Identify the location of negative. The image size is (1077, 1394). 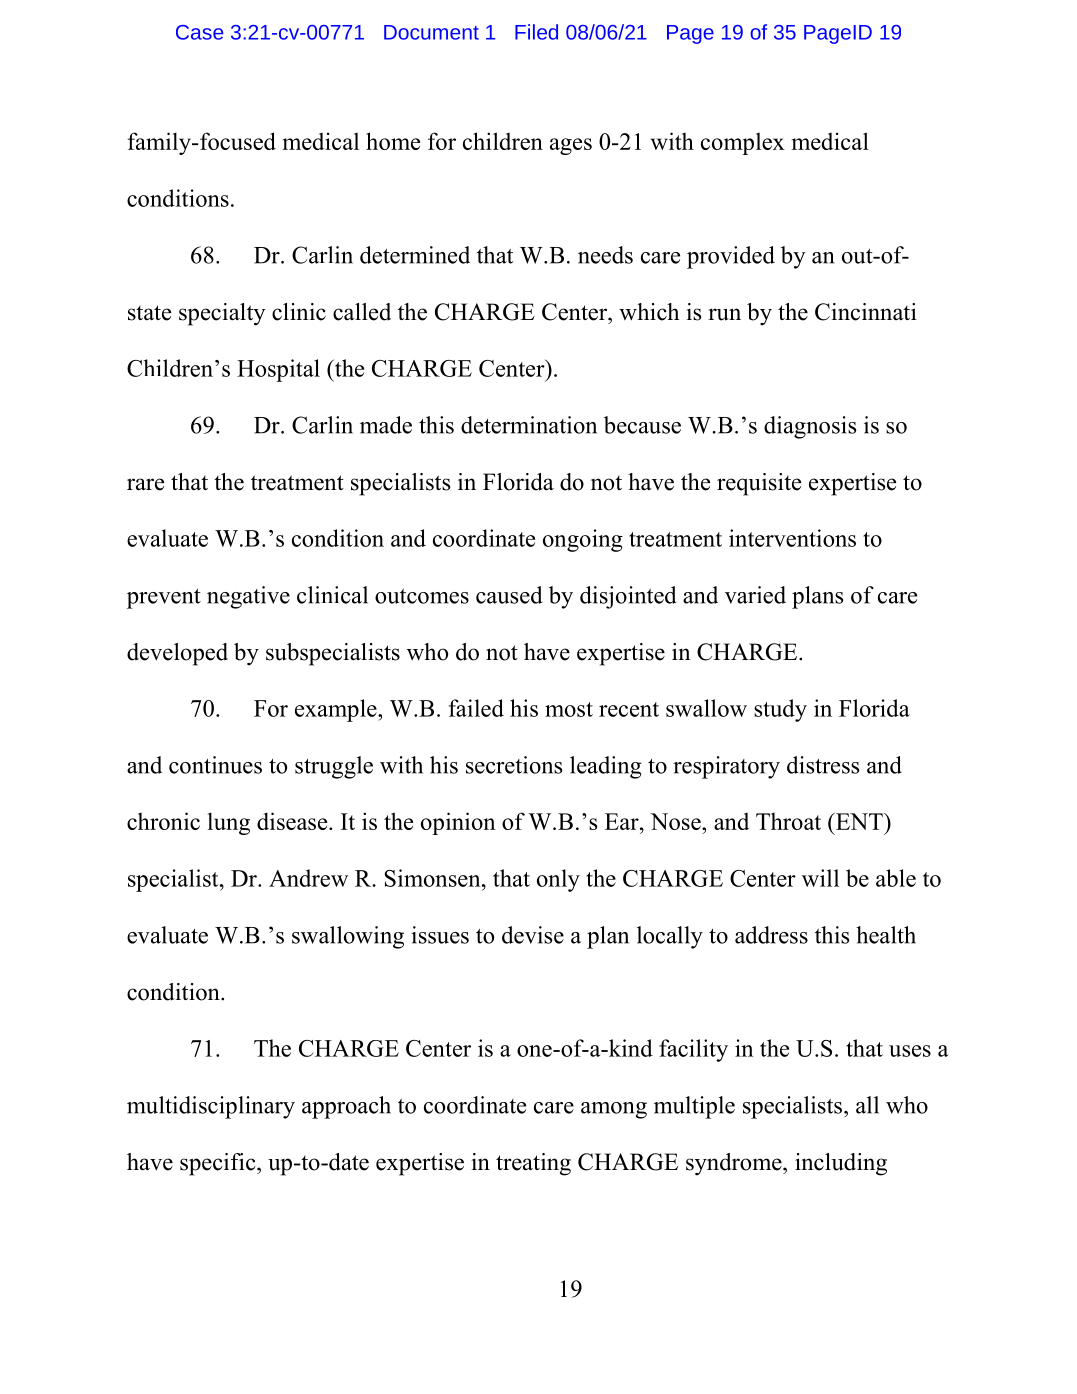
(248, 597).
